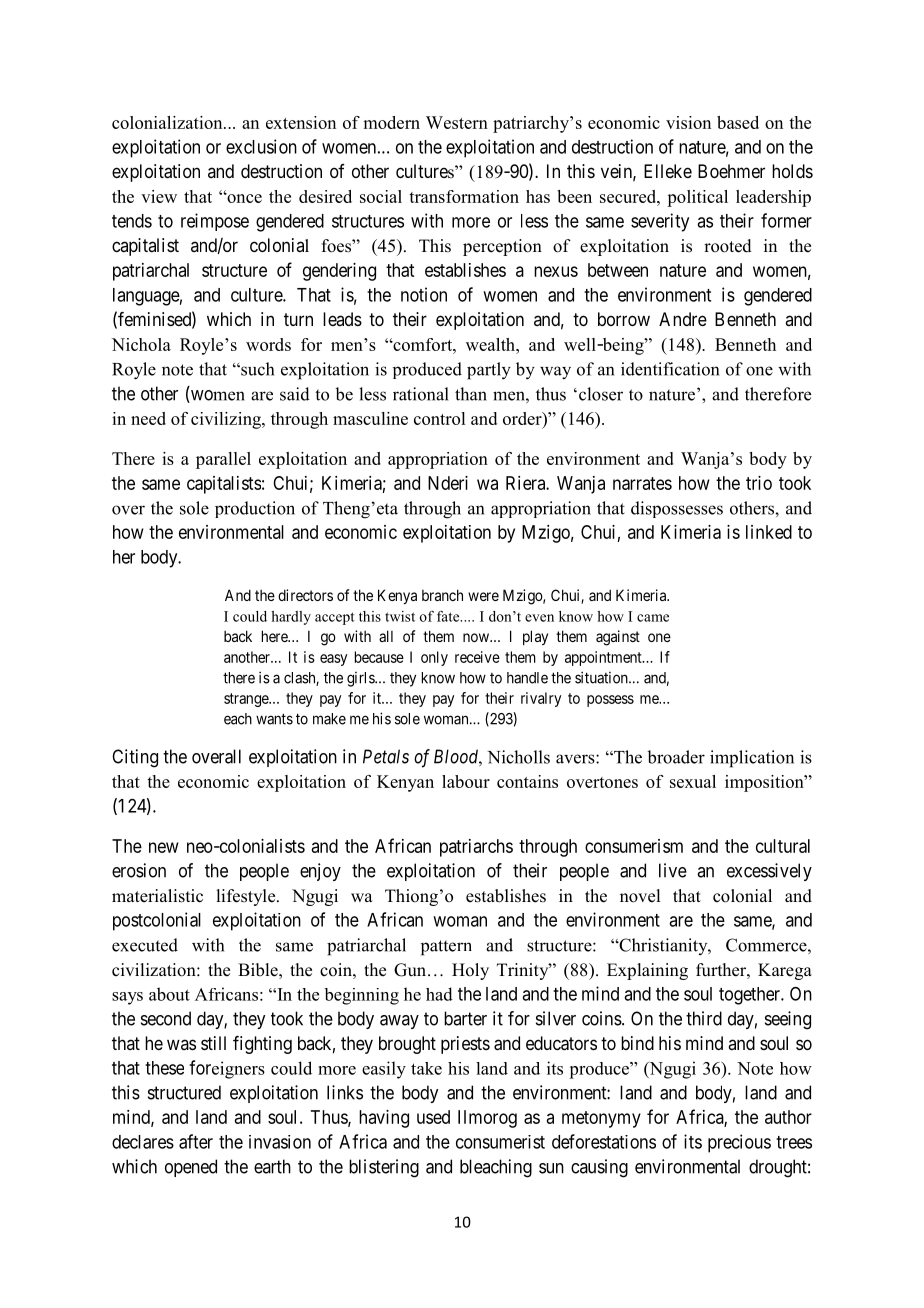 The width and height of the image is (924, 1308). I want to click on after, so click(196, 1141).
